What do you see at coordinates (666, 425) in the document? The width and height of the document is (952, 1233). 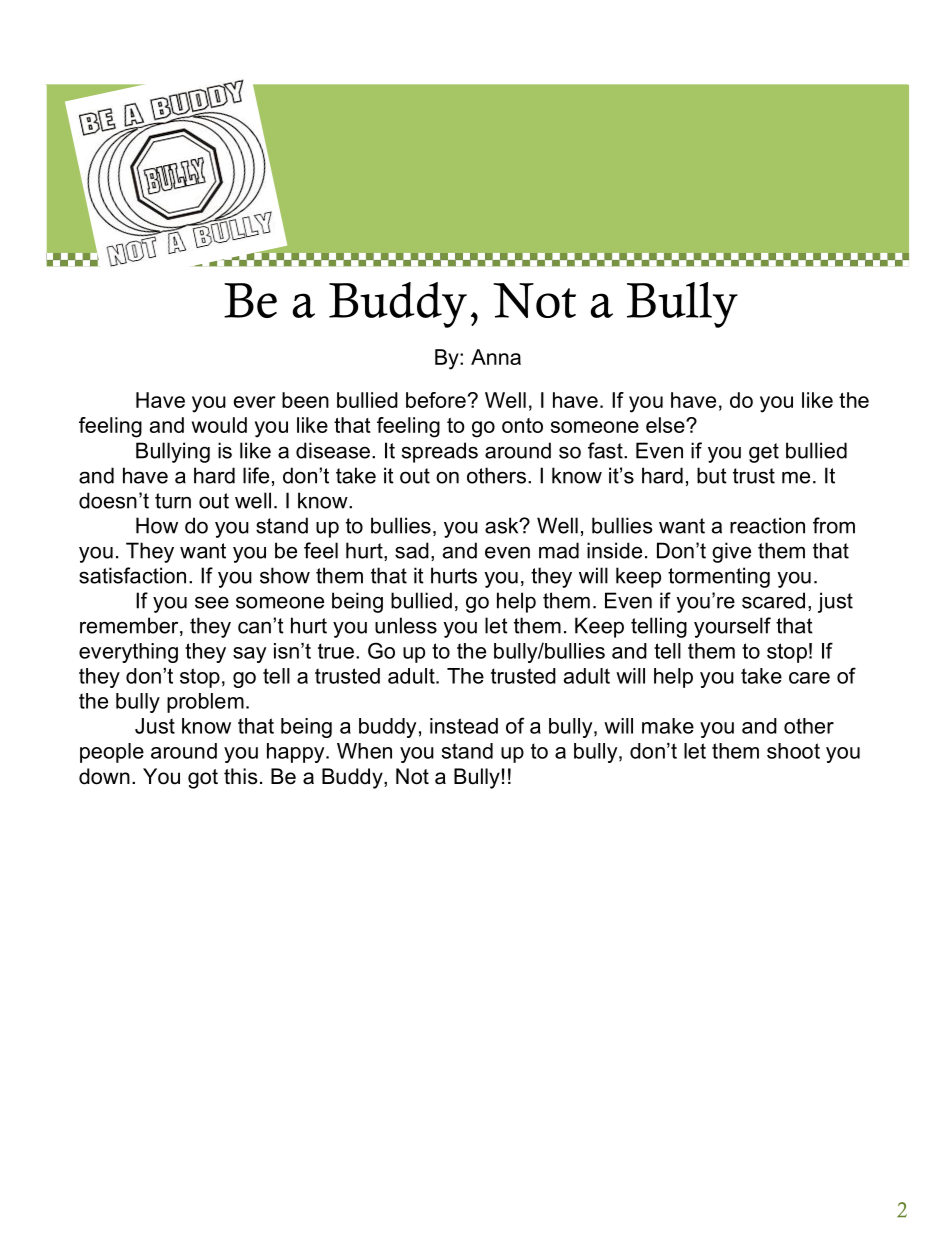 I see `else` at bounding box center [666, 425].
